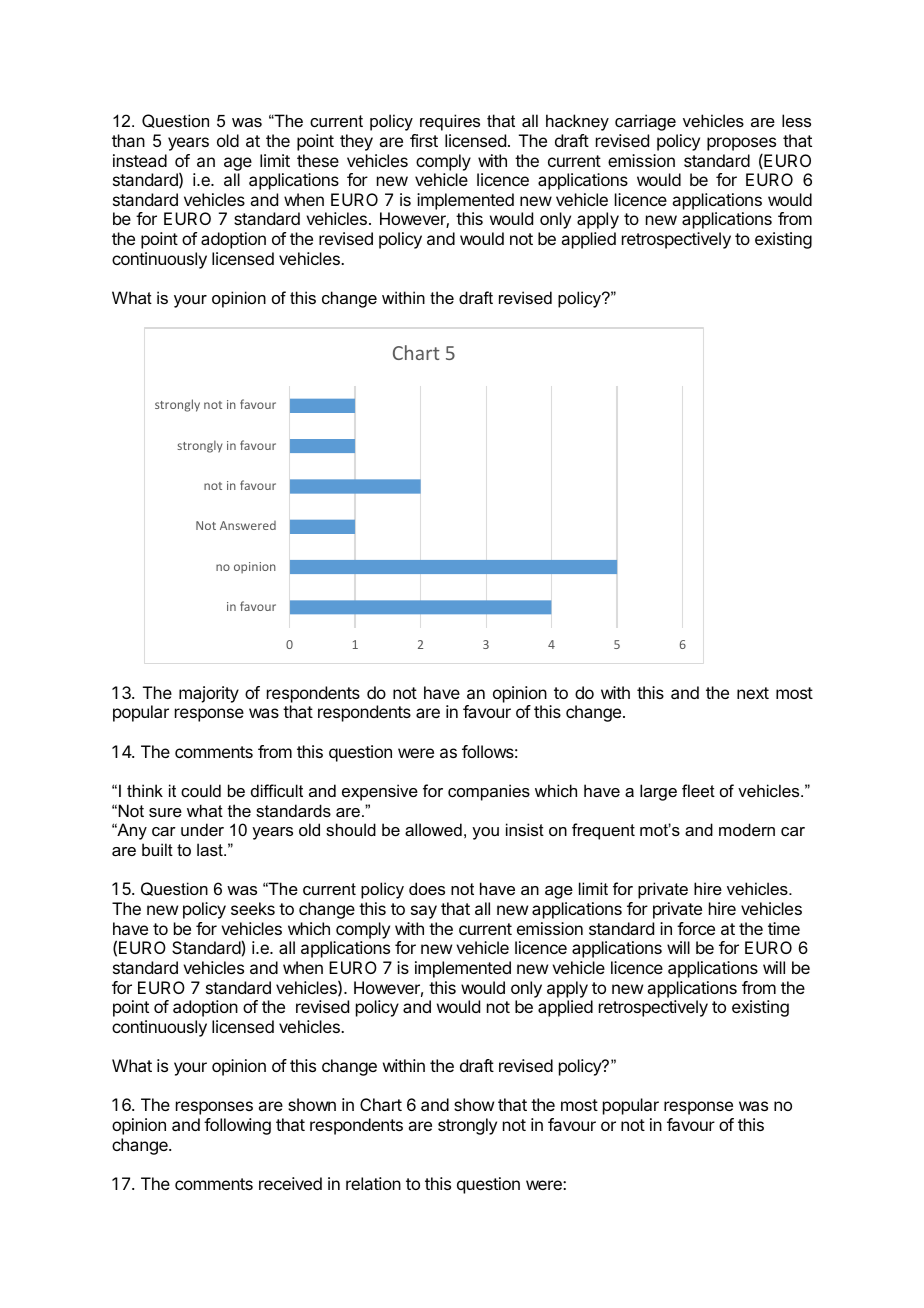  I want to click on majority, so click(209, 694).
